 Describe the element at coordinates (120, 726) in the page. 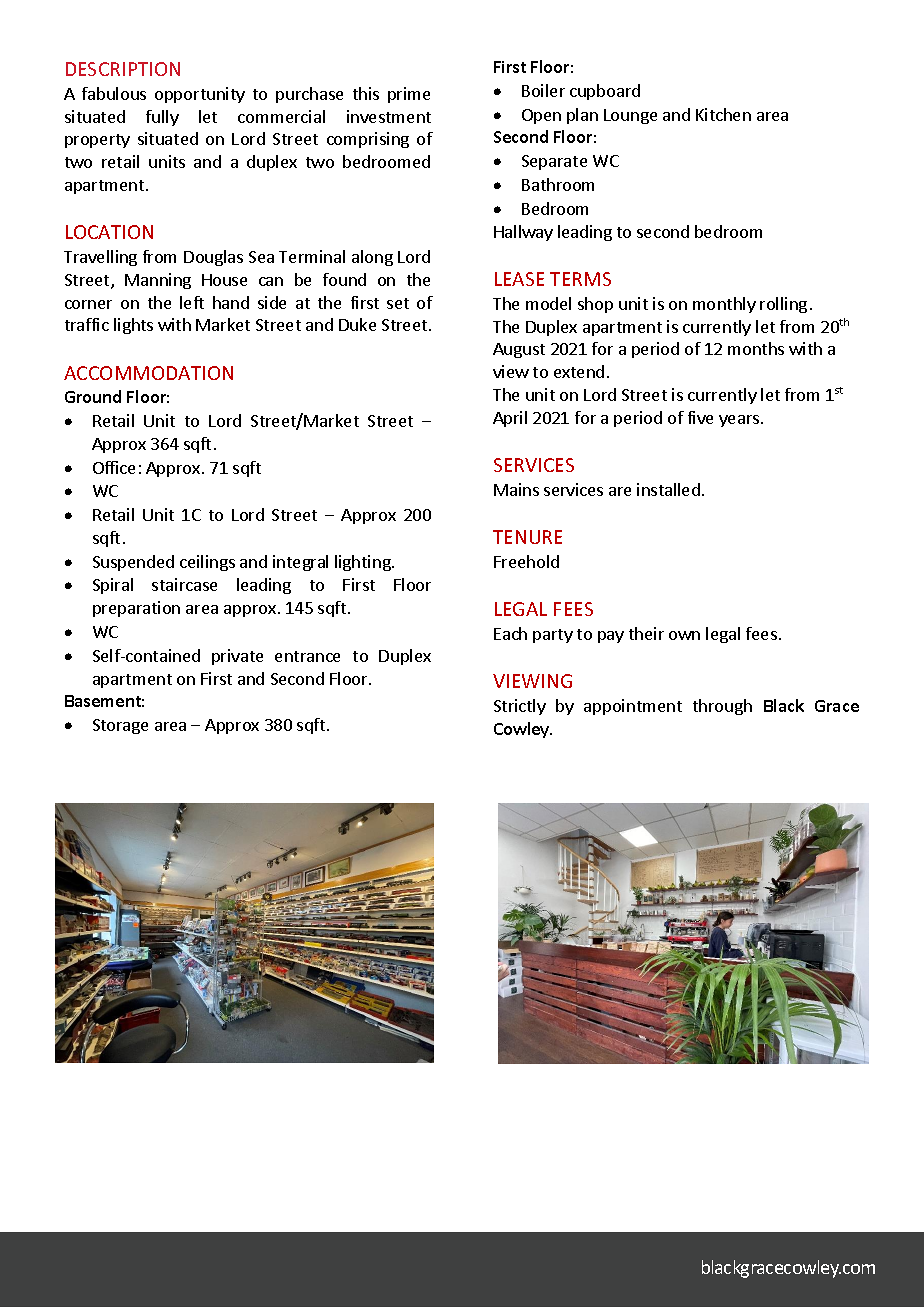

I see `Storage` at that location.
